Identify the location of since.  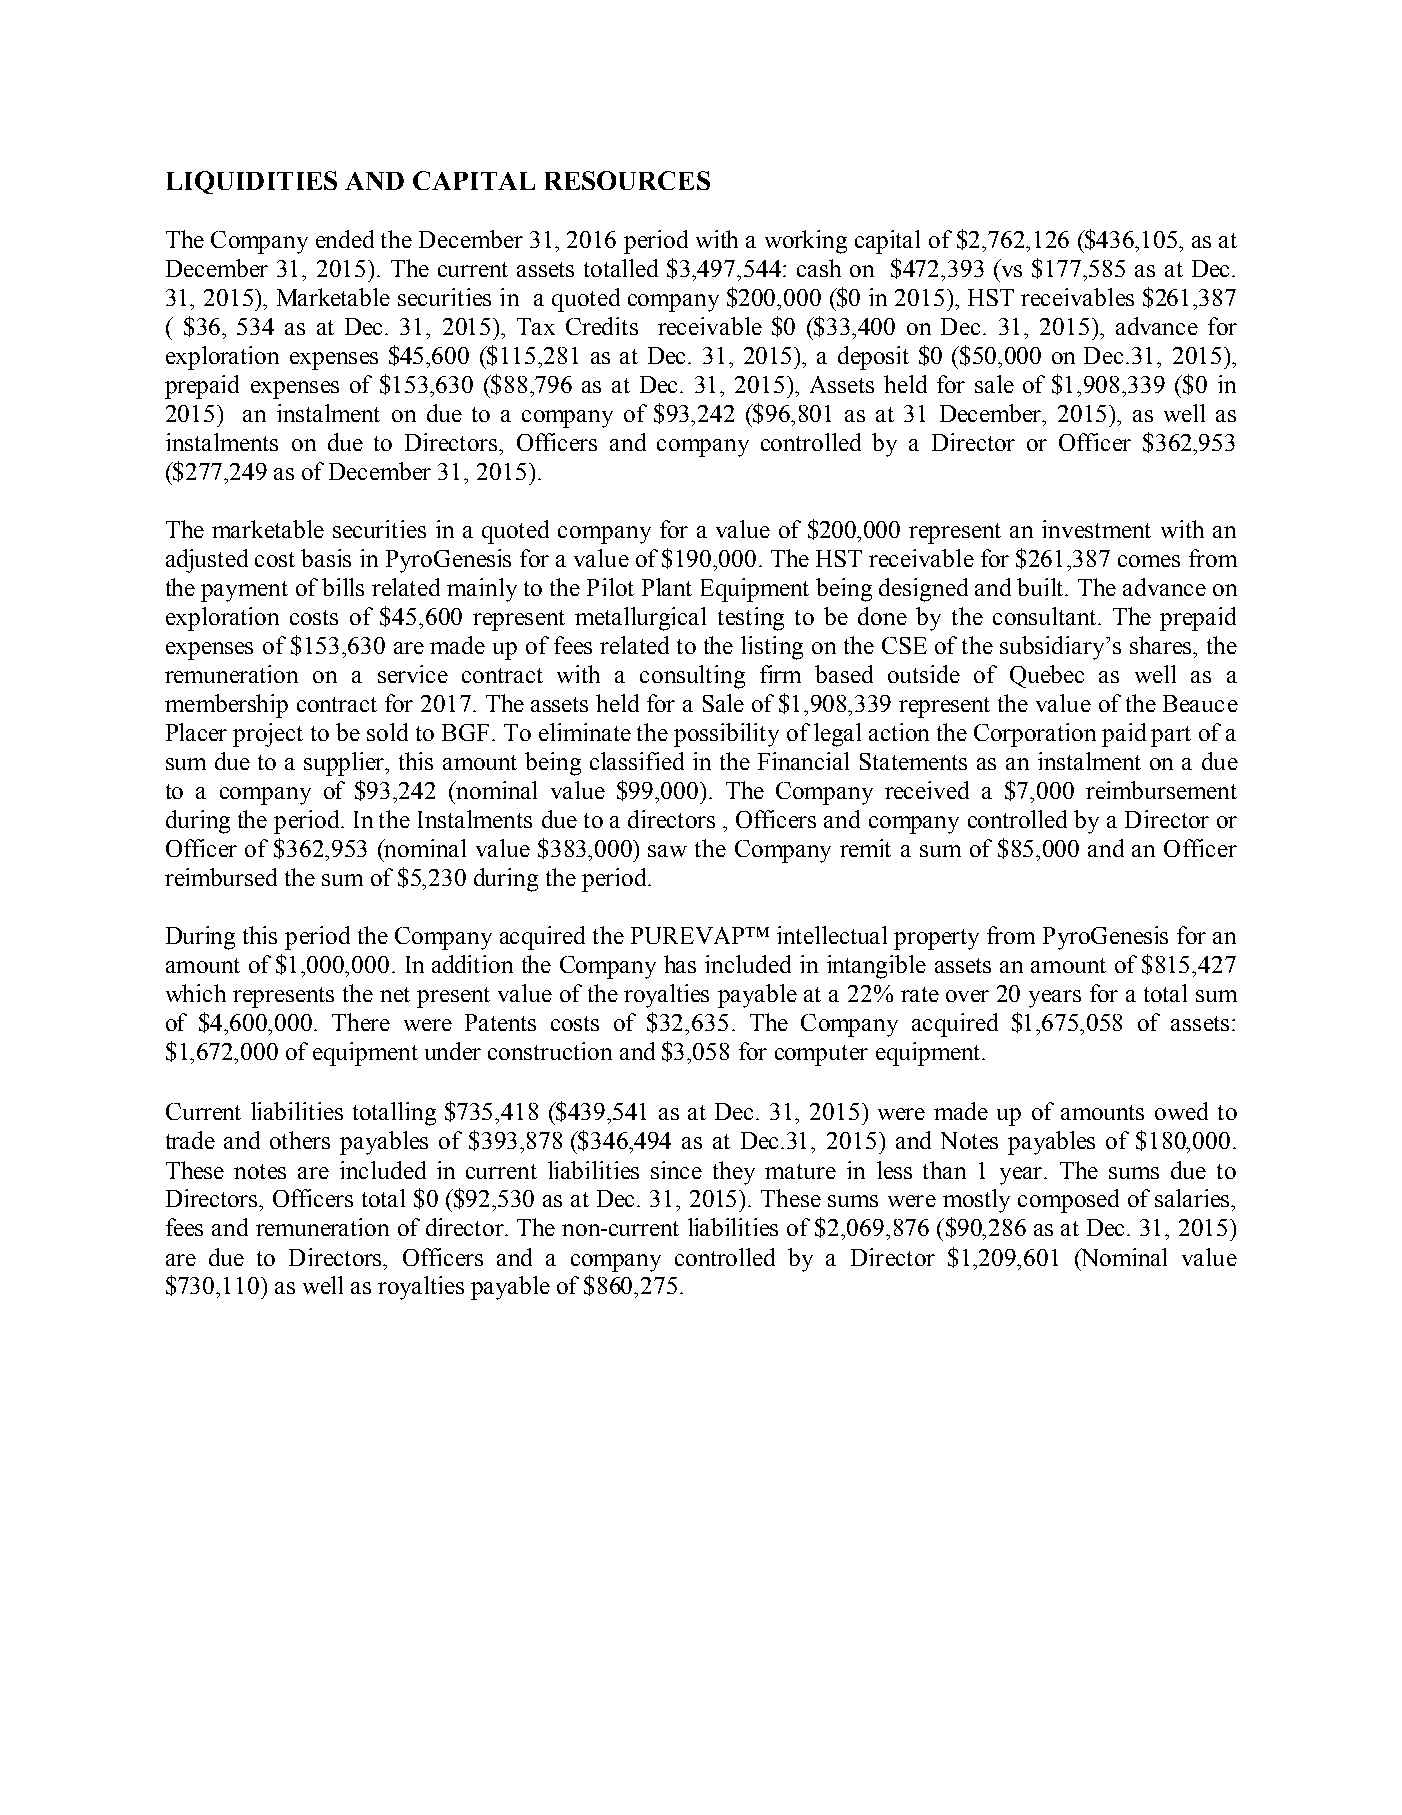
(676, 1170).
